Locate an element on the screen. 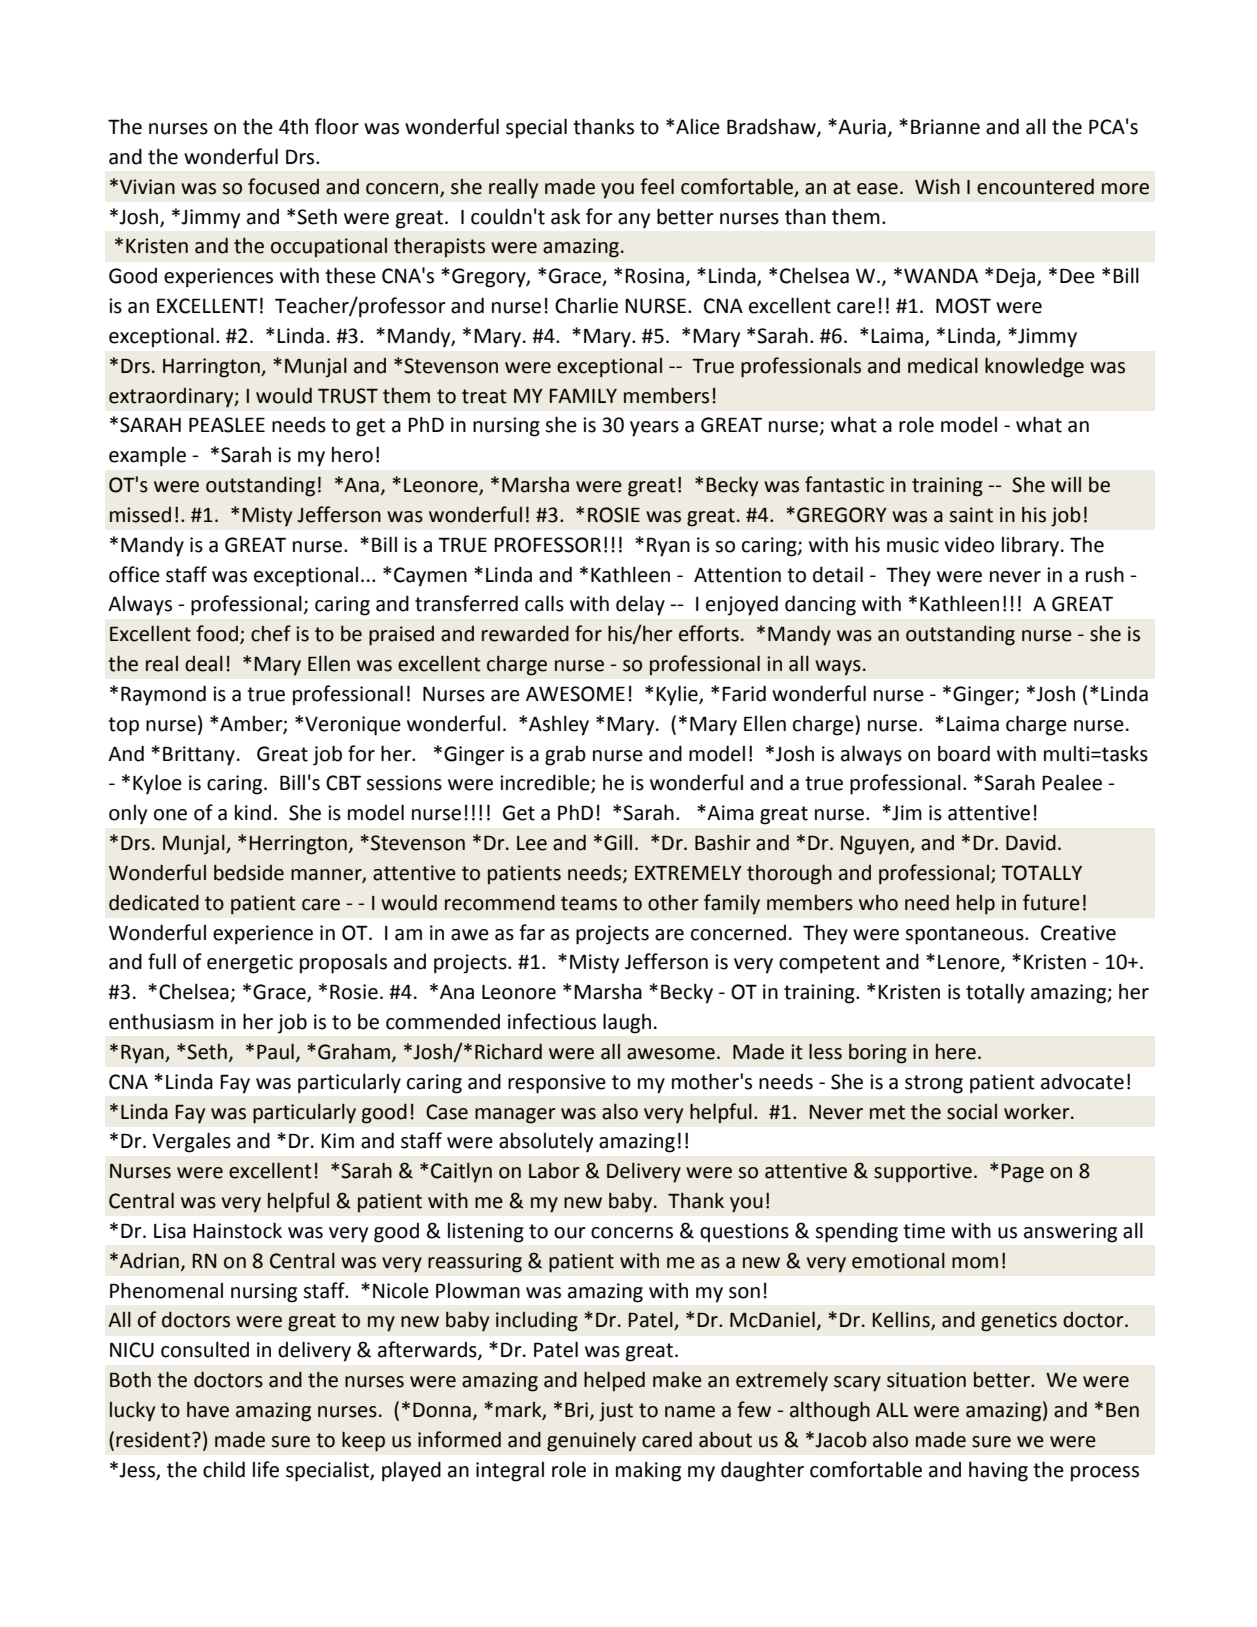  kind is located at coordinates (253, 813).
